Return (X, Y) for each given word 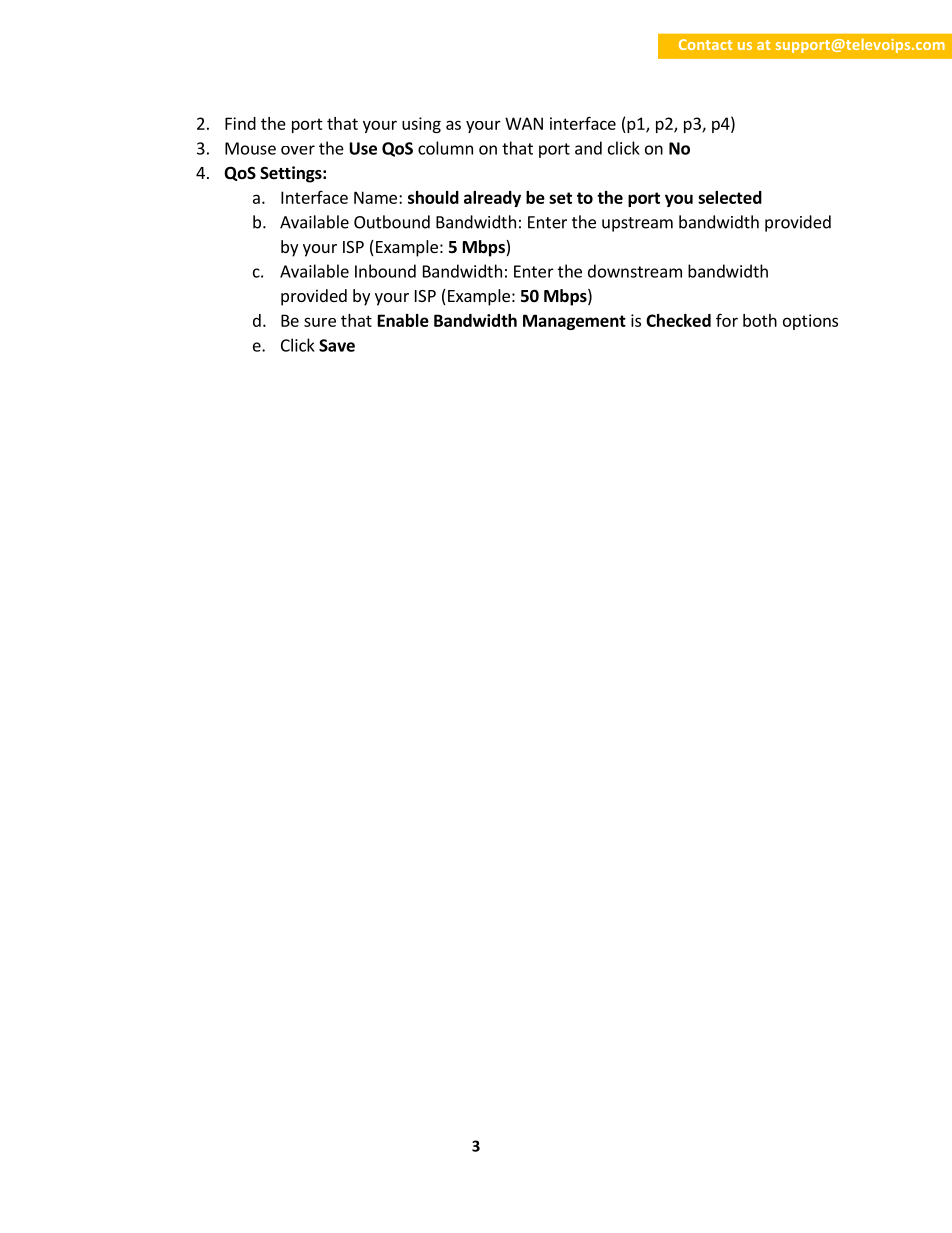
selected (730, 197)
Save (337, 345)
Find (240, 123)
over (298, 150)
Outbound (392, 222)
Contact (705, 44)
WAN (524, 123)
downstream (635, 271)
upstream (637, 224)
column (445, 148)
